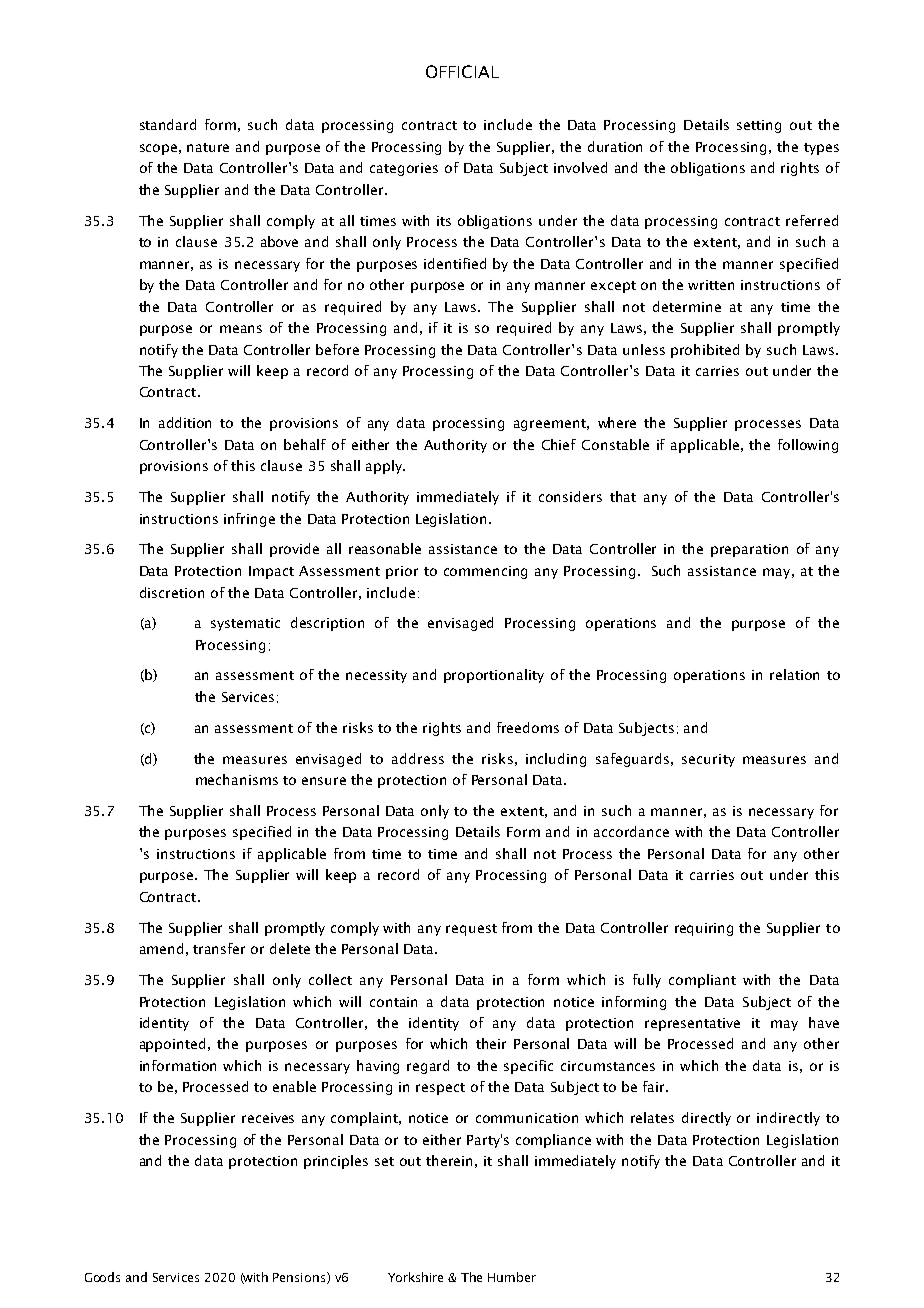 The width and height of the document is (924, 1308). What do you see at coordinates (704, 929) in the document?
I see `requiring` at bounding box center [704, 929].
